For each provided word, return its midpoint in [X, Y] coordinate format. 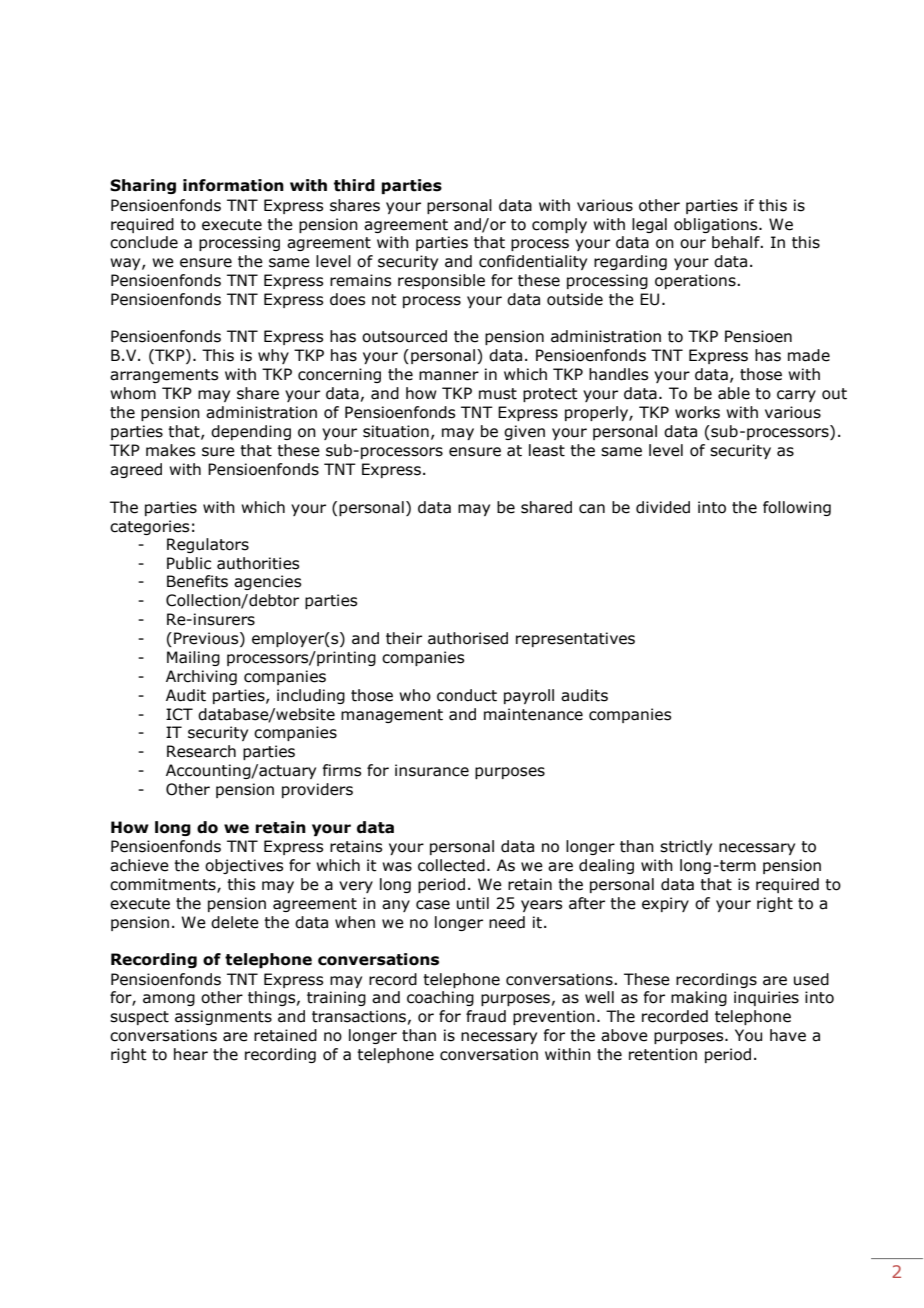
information [233, 185]
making [699, 998]
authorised [468, 638]
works [697, 412]
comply [559, 225]
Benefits [197, 581]
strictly [686, 847]
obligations [717, 225]
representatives [575, 639]
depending [251, 432]
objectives [244, 866]
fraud [486, 1016]
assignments [223, 1017]
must [498, 394]
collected [451, 865]
